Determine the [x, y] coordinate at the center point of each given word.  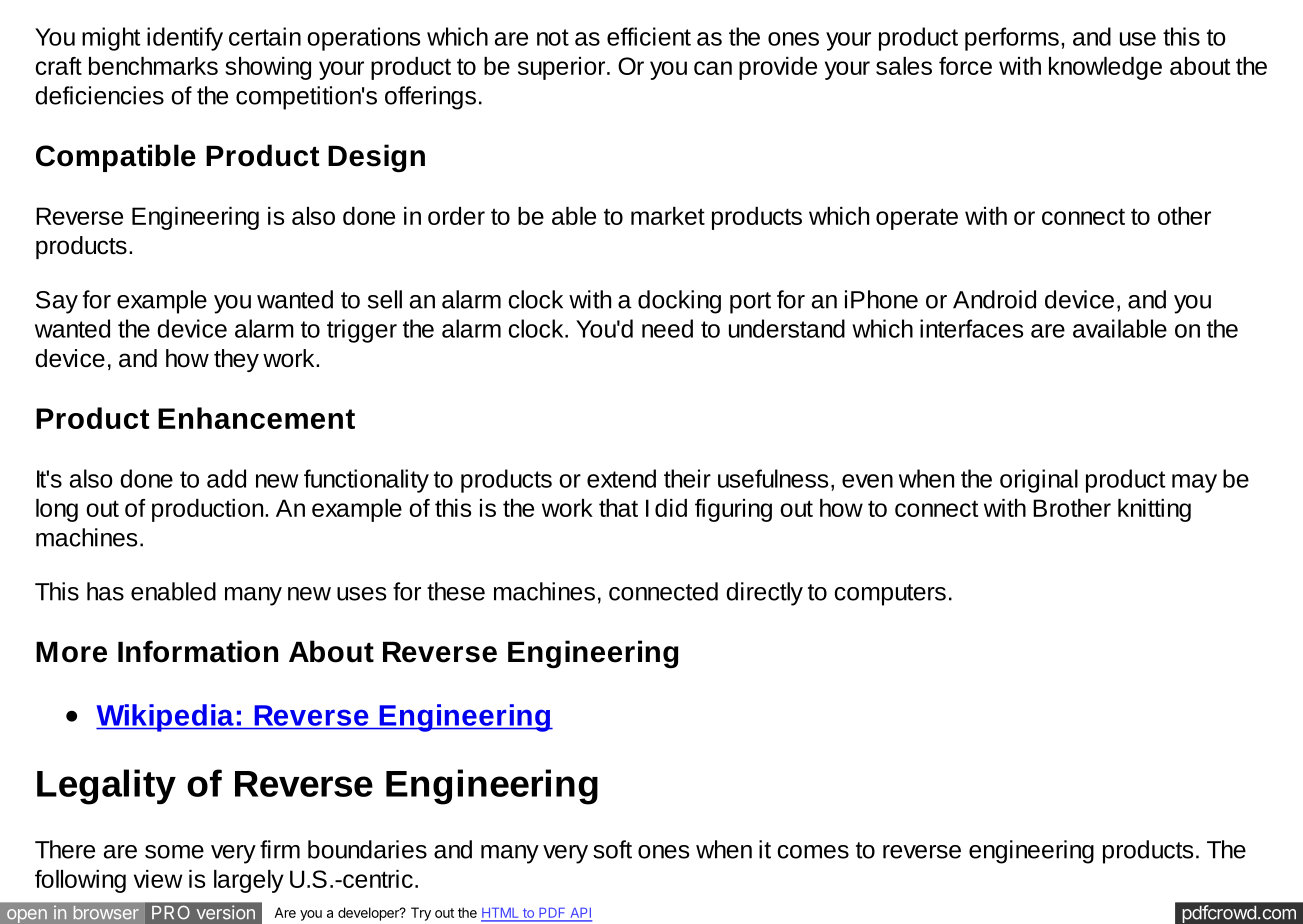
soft [612, 849]
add [226, 478]
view [158, 879]
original [1039, 481]
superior [563, 68]
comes [813, 852]
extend [621, 478]
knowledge [1105, 68]
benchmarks [153, 66]
